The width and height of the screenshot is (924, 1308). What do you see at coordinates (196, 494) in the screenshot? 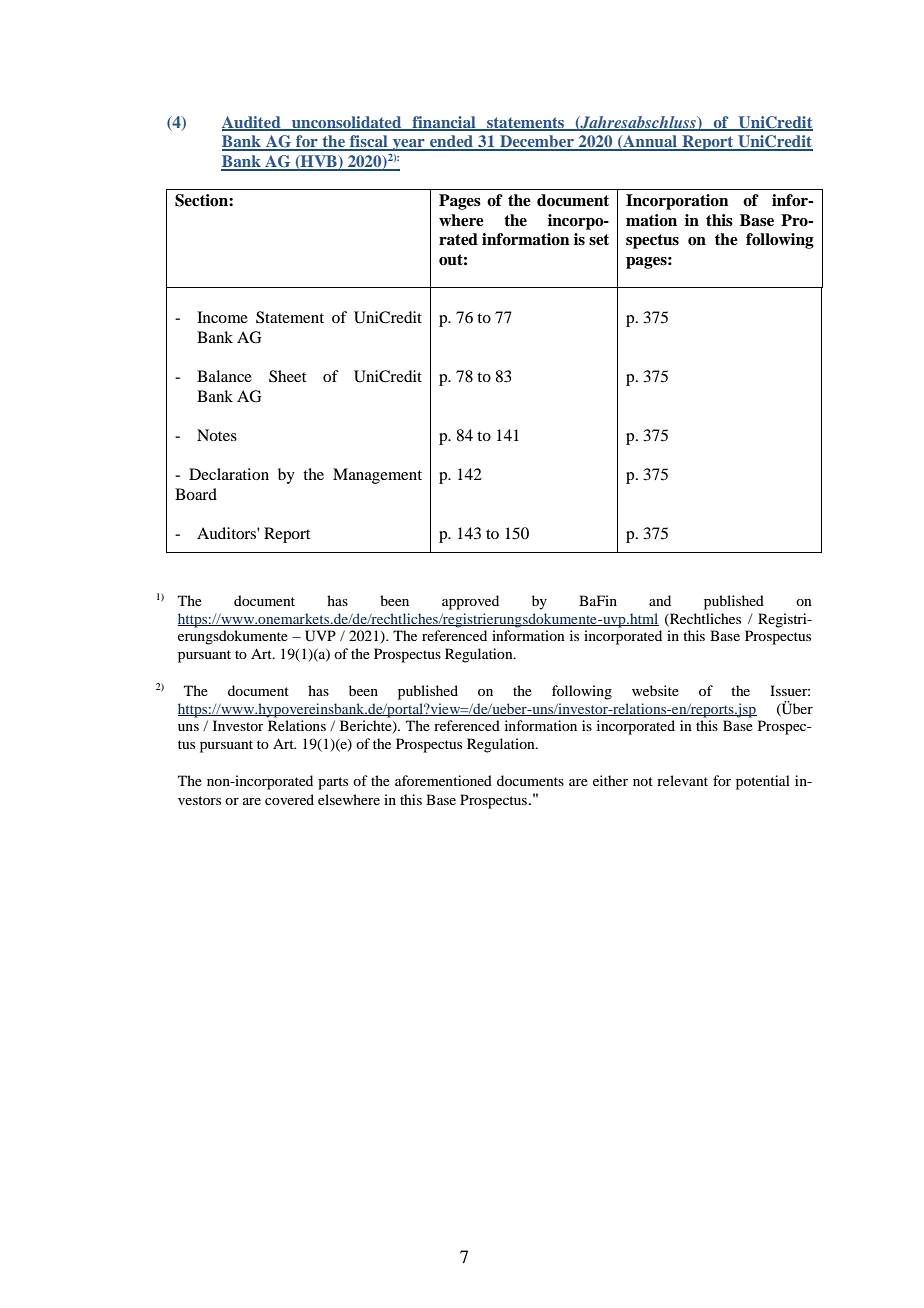
I see `Board` at bounding box center [196, 494].
